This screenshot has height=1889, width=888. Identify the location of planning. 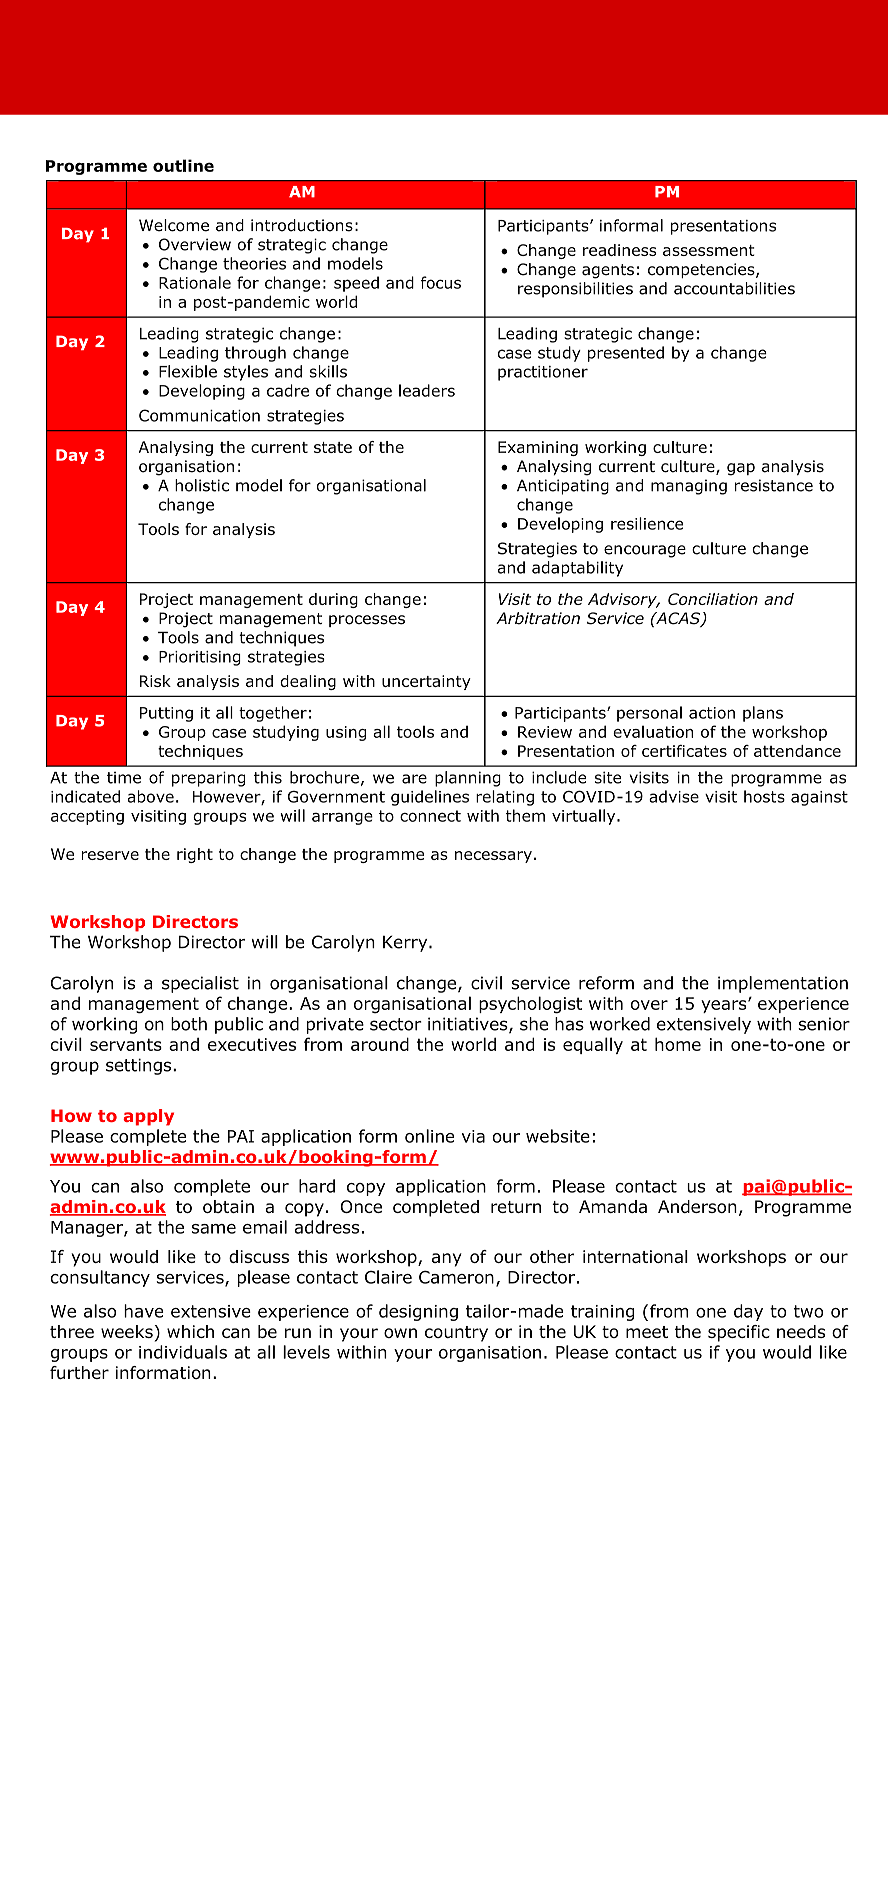
(468, 779).
